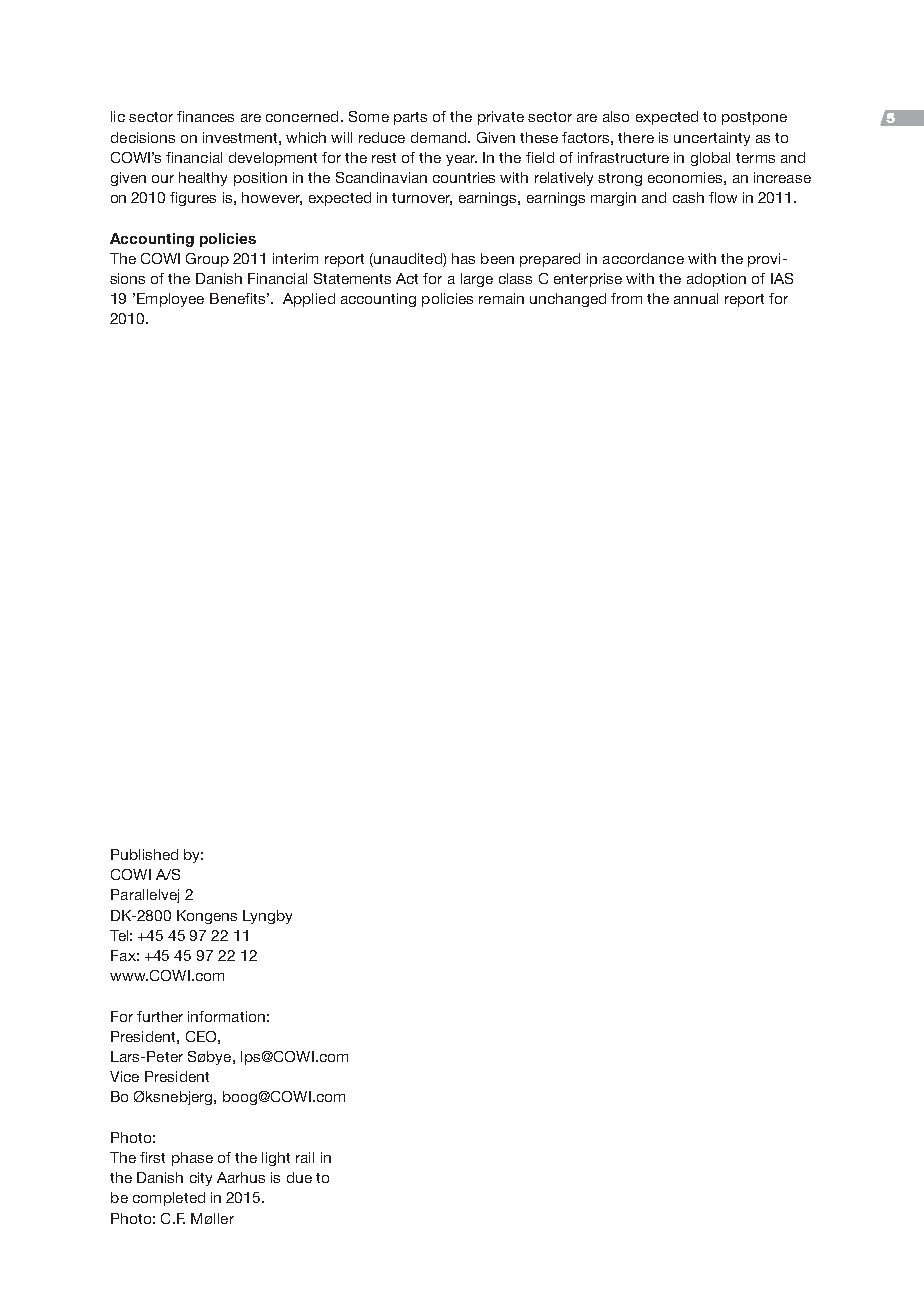  Describe the element at coordinates (710, 159) in the document. I see `global` at that location.
